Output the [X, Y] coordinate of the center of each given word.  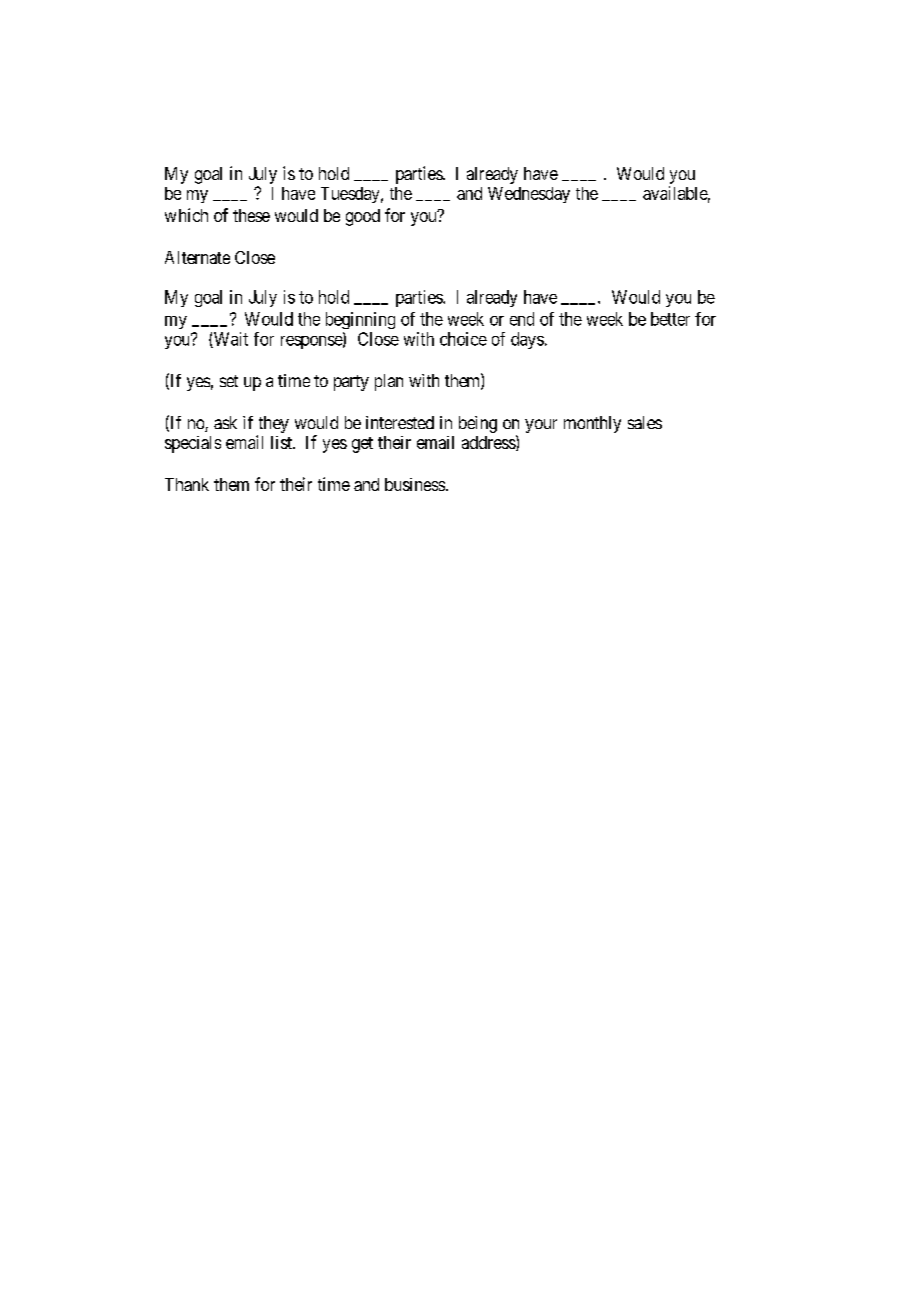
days [527, 340]
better [670, 319]
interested [400, 422]
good [363, 217]
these [251, 215]
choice [463, 339]
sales [645, 422]
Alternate [197, 257]
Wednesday [529, 195]
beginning [360, 320]
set [229, 381]
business [415, 484]
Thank [187, 484]
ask [225, 422]
